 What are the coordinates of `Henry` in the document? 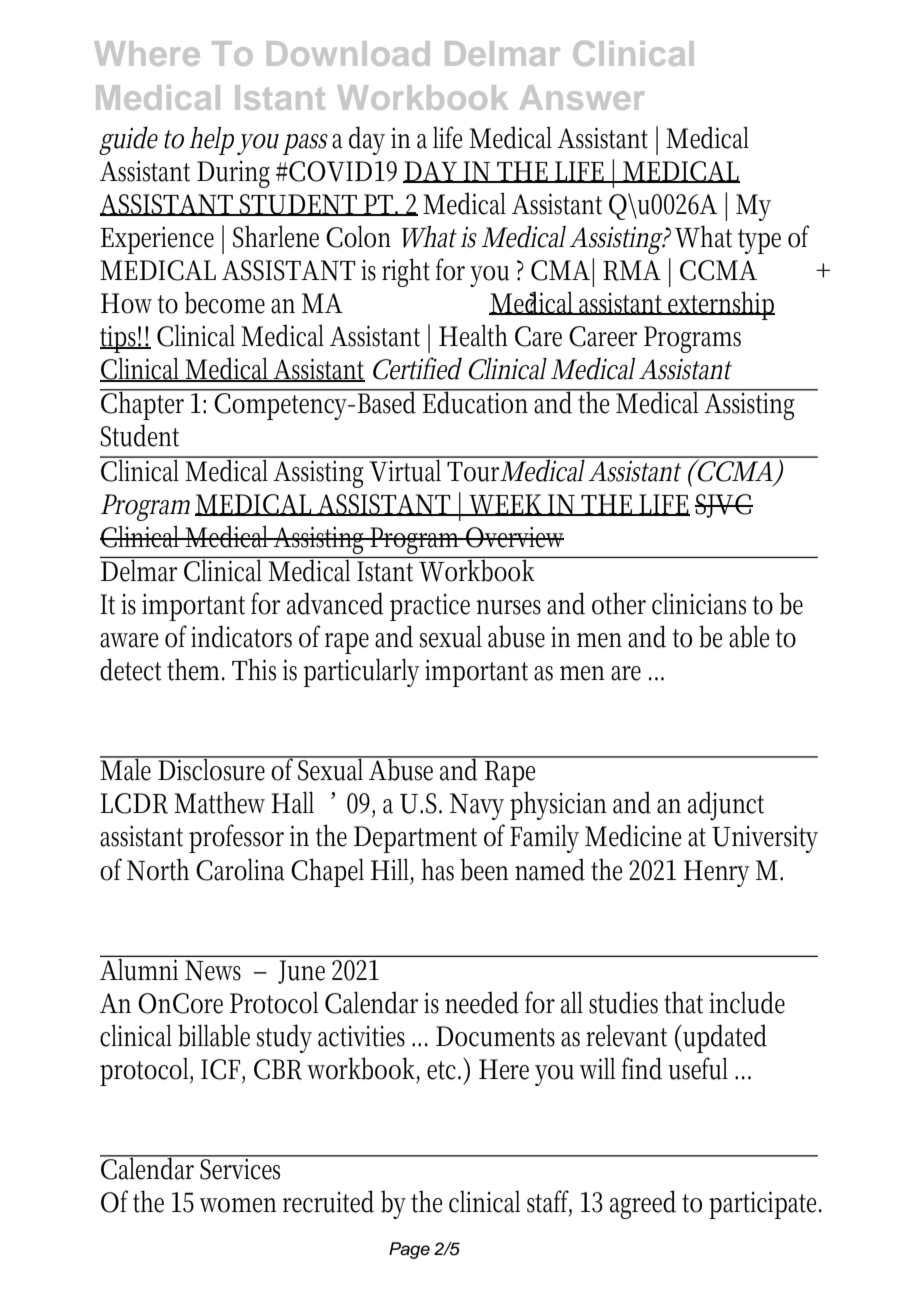 It's located at (717, 873).
